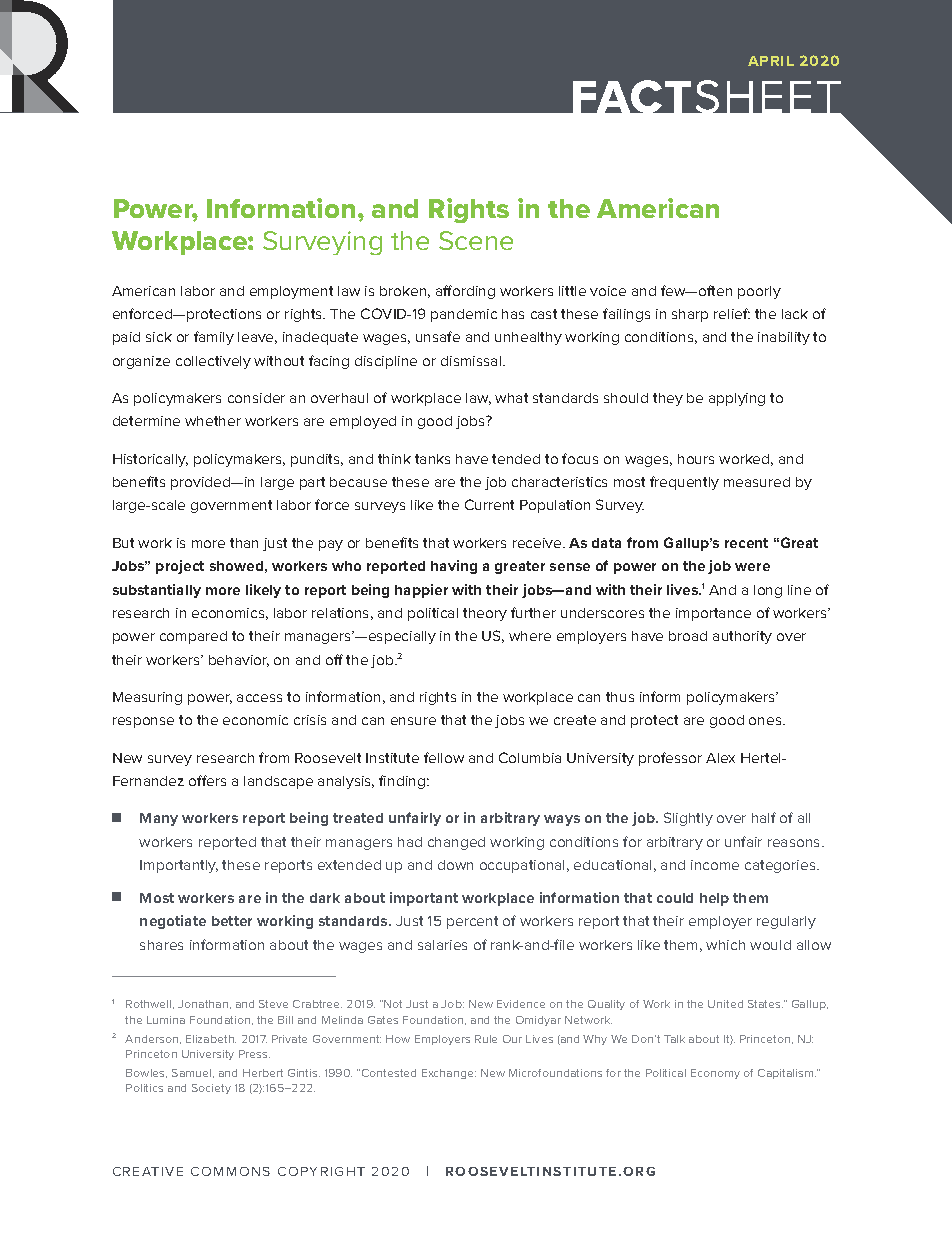 Image resolution: width=952 pixels, height=1233 pixels. What do you see at coordinates (752, 567) in the document?
I see `were` at bounding box center [752, 567].
